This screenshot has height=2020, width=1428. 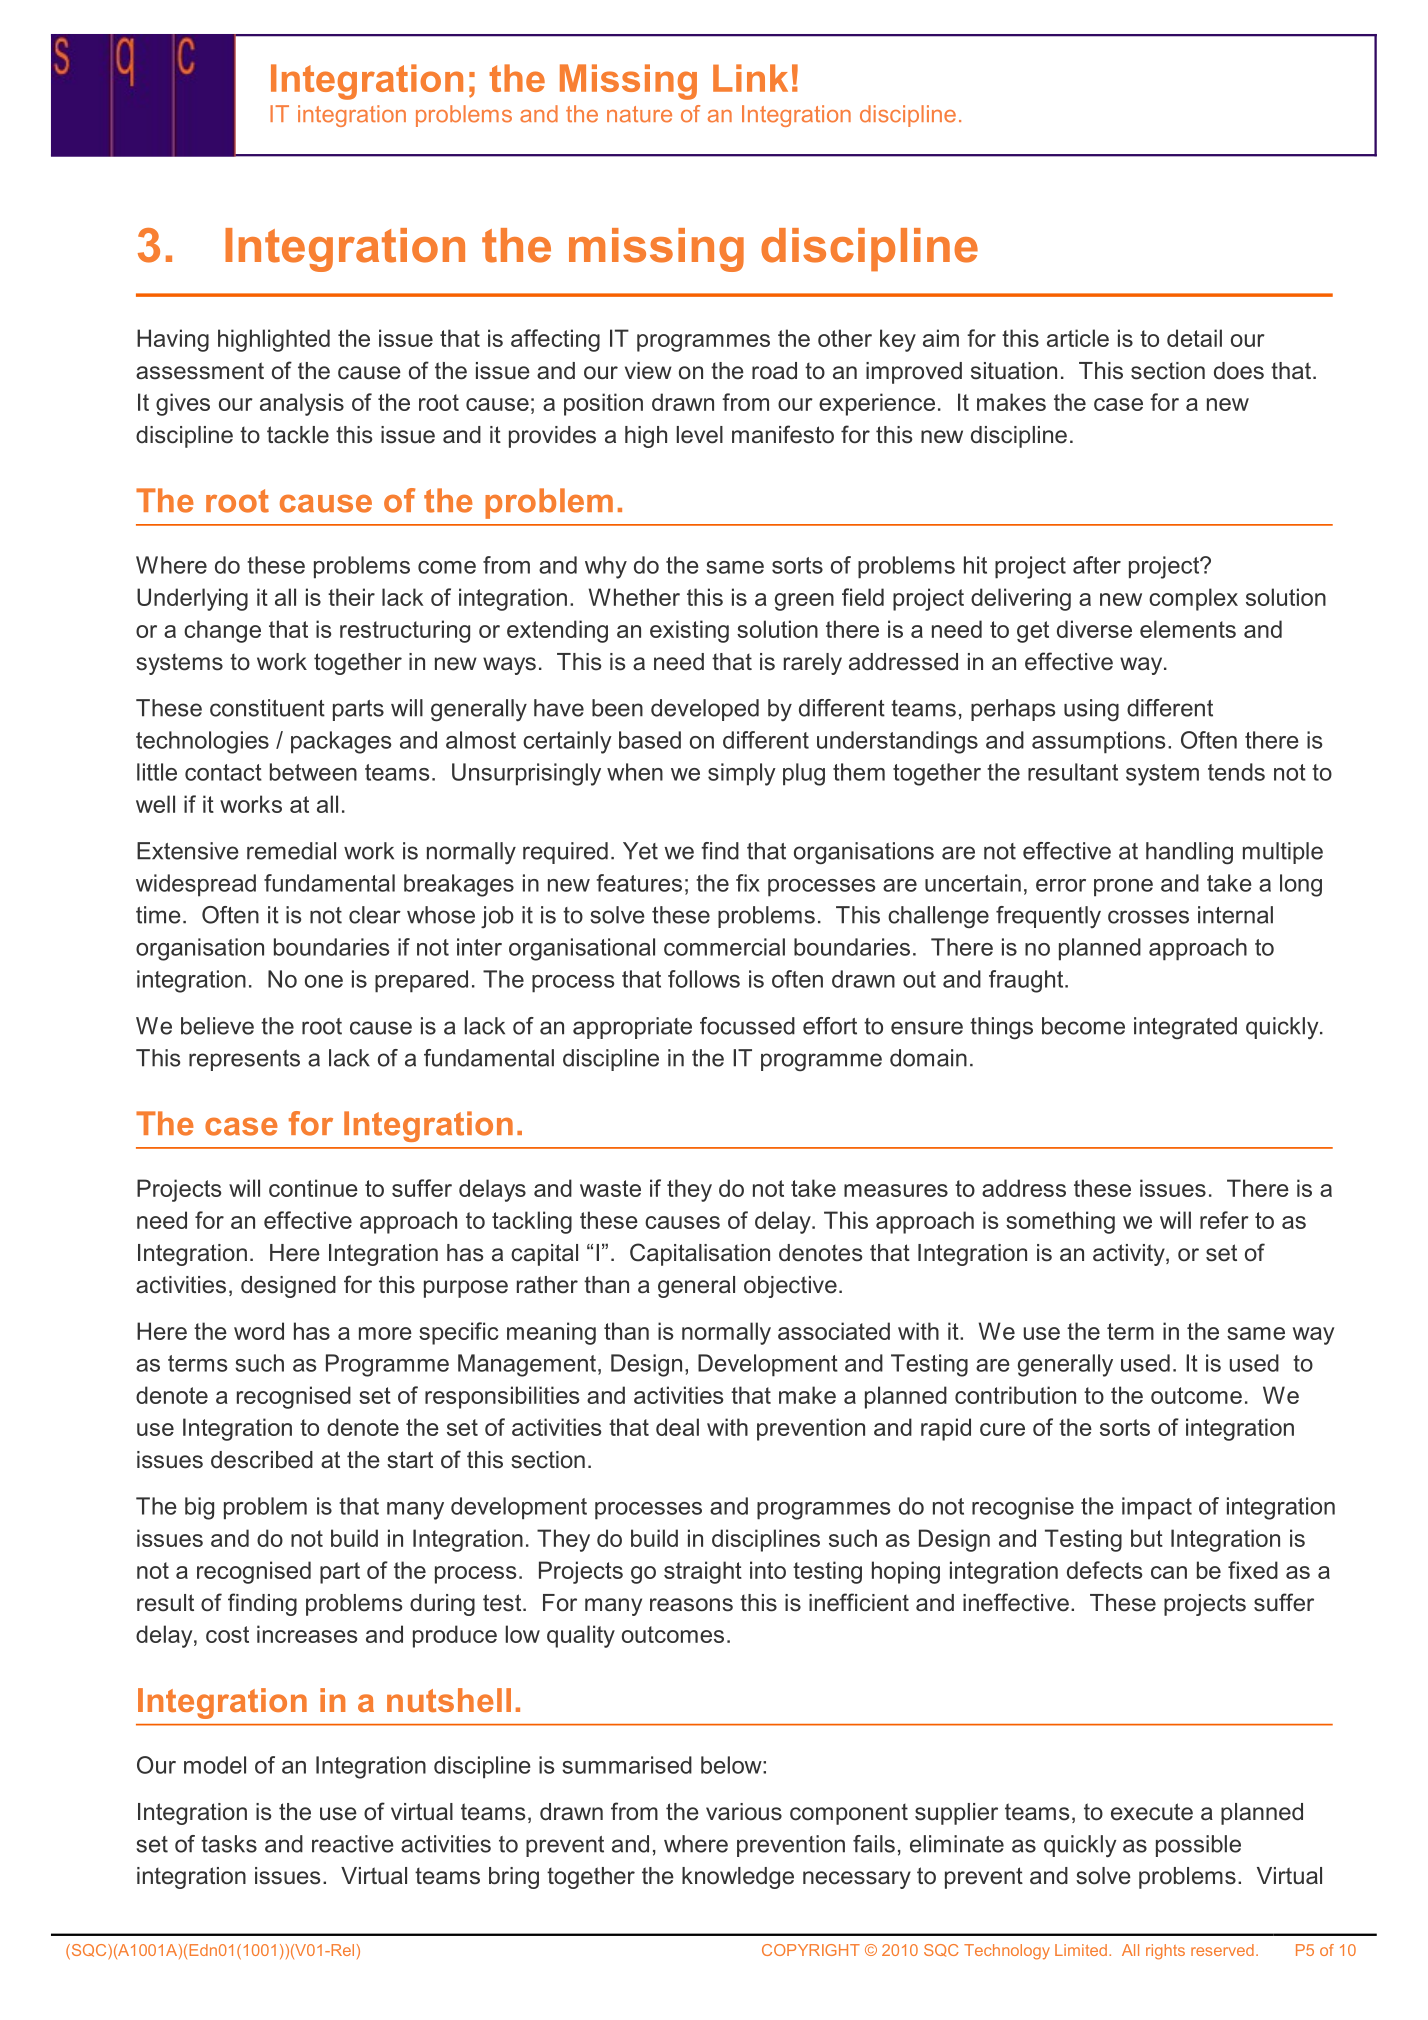 I want to click on objective, so click(x=790, y=1287).
